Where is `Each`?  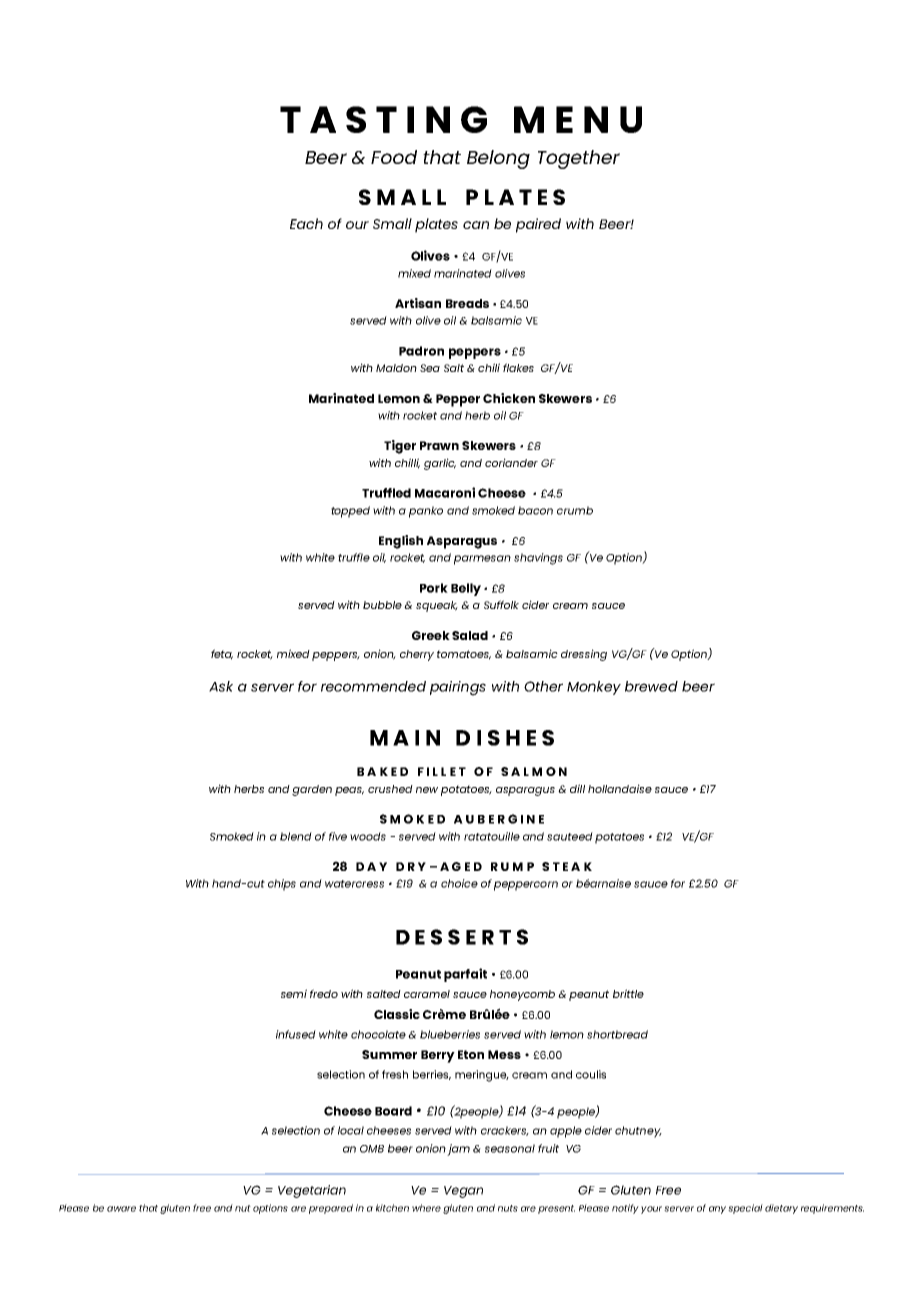
Each is located at coordinates (306, 223).
